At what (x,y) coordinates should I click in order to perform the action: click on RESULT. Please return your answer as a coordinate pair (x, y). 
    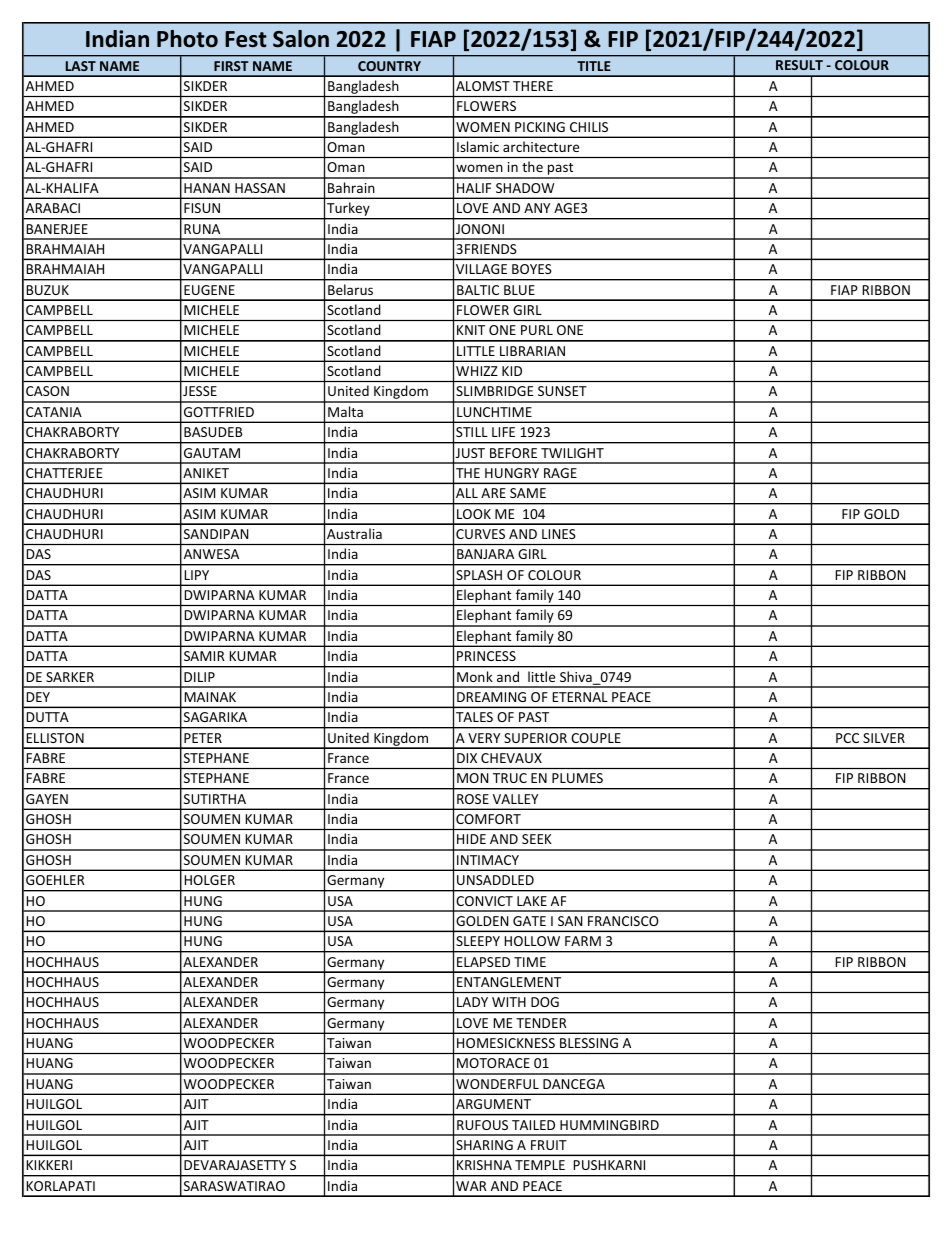
    Looking at the image, I should click on (799, 65).
